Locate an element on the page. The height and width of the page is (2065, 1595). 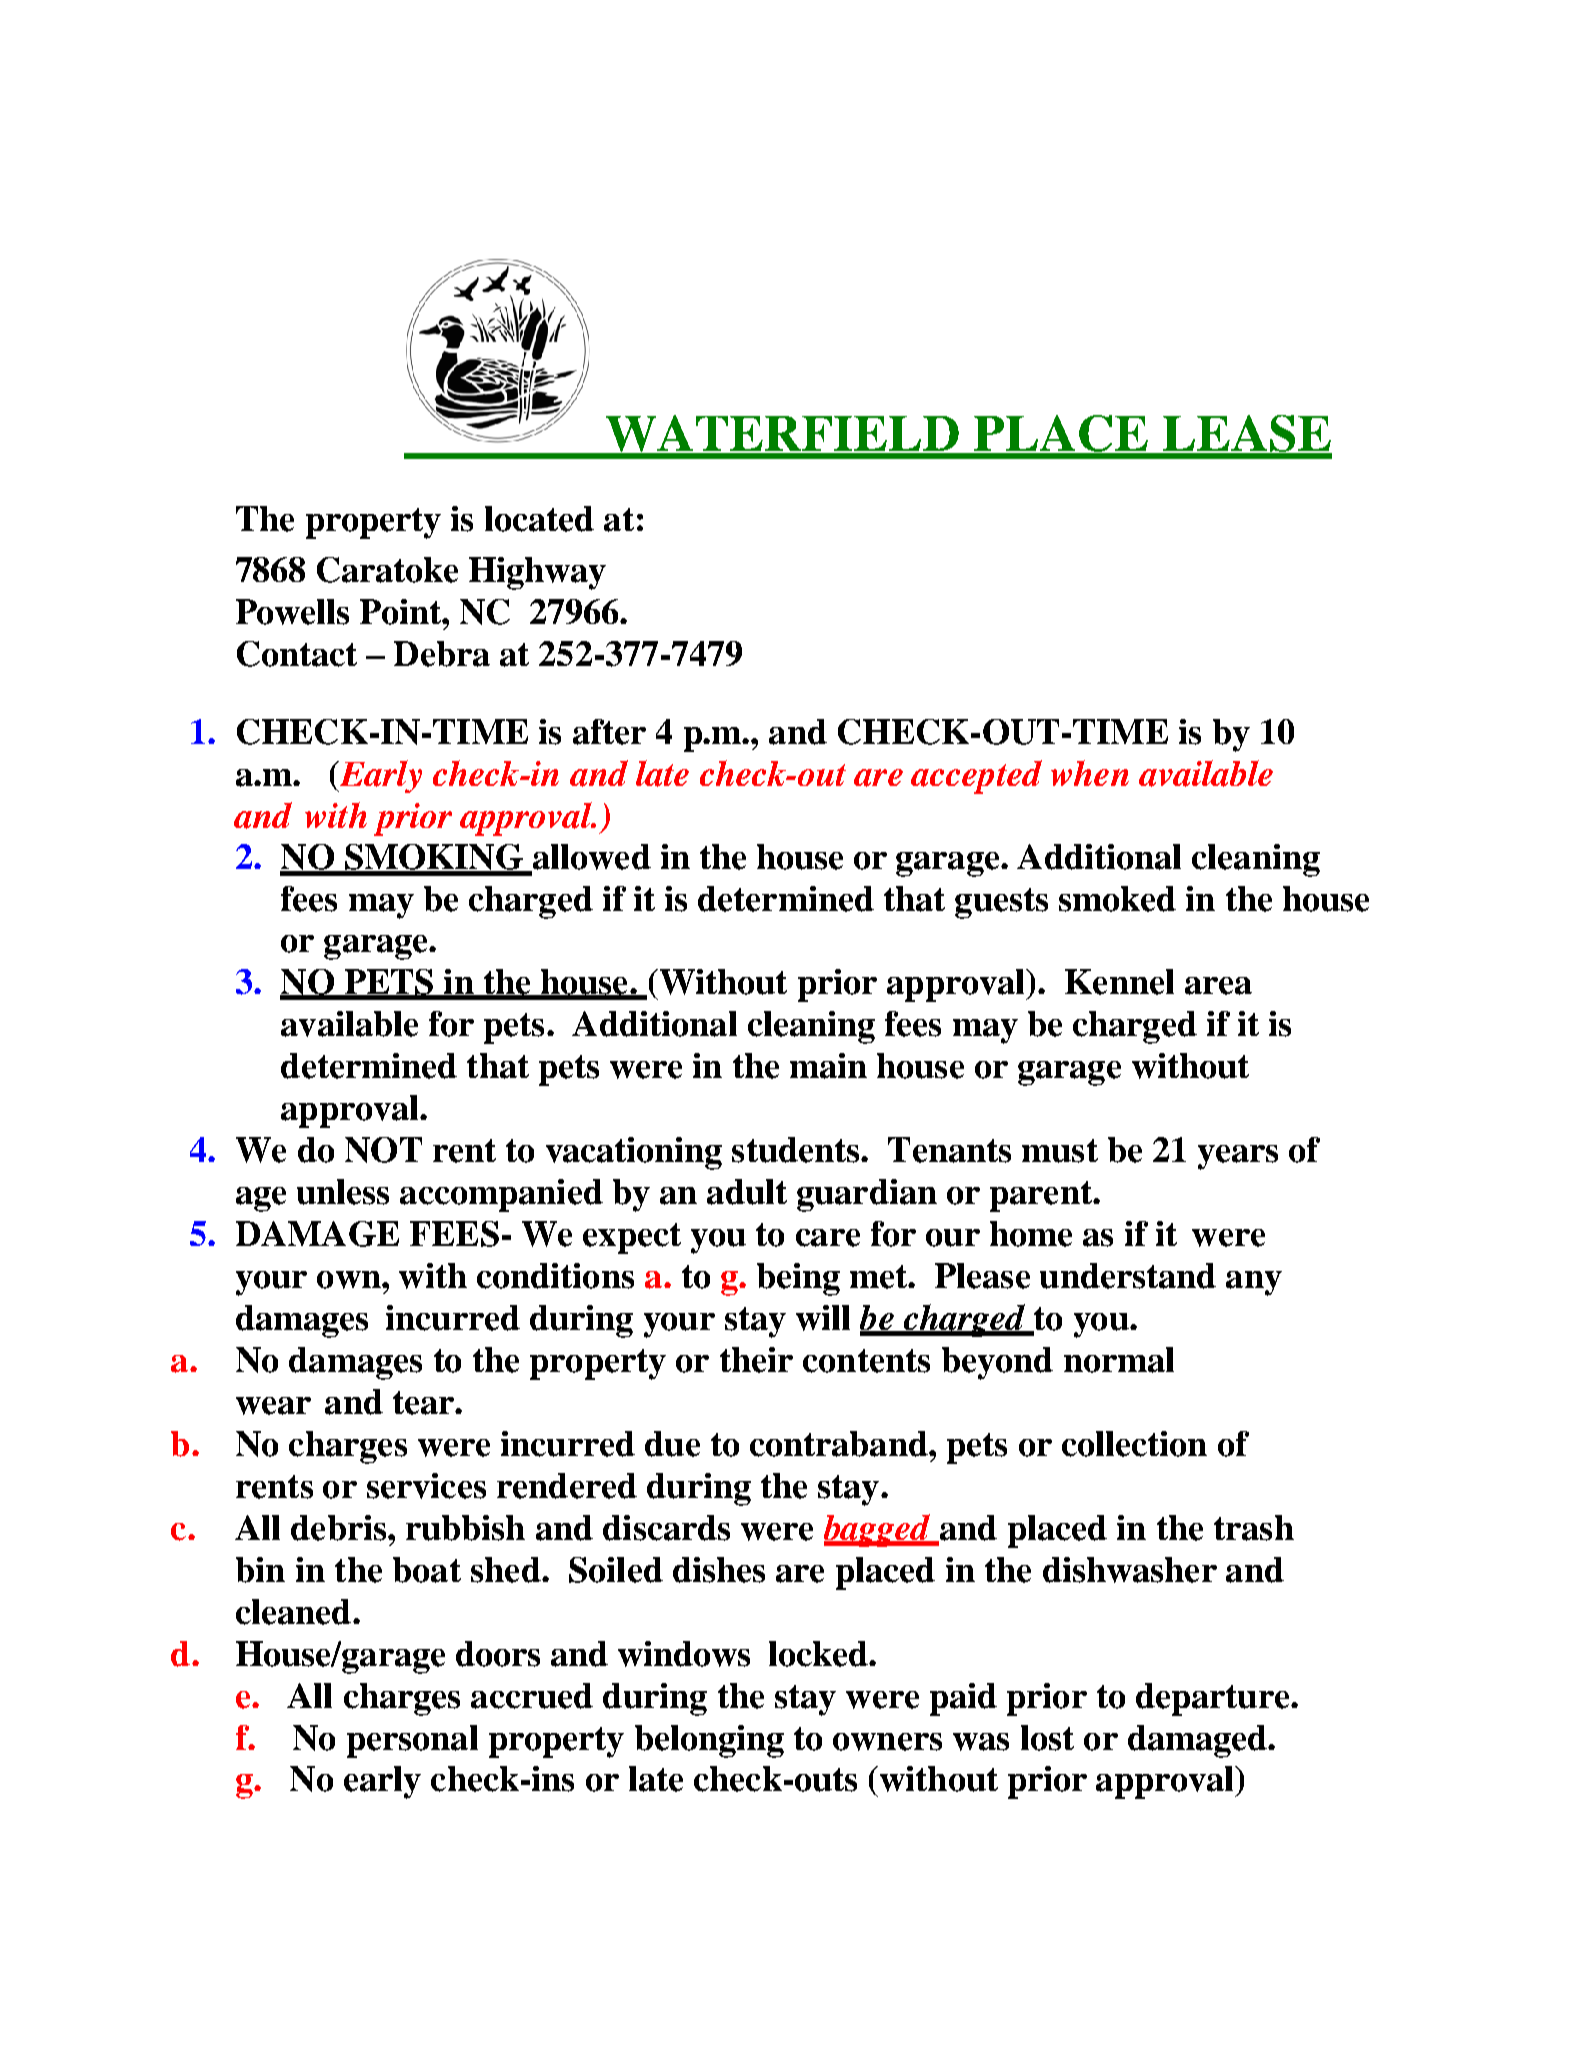
Highway is located at coordinates (537, 573).
